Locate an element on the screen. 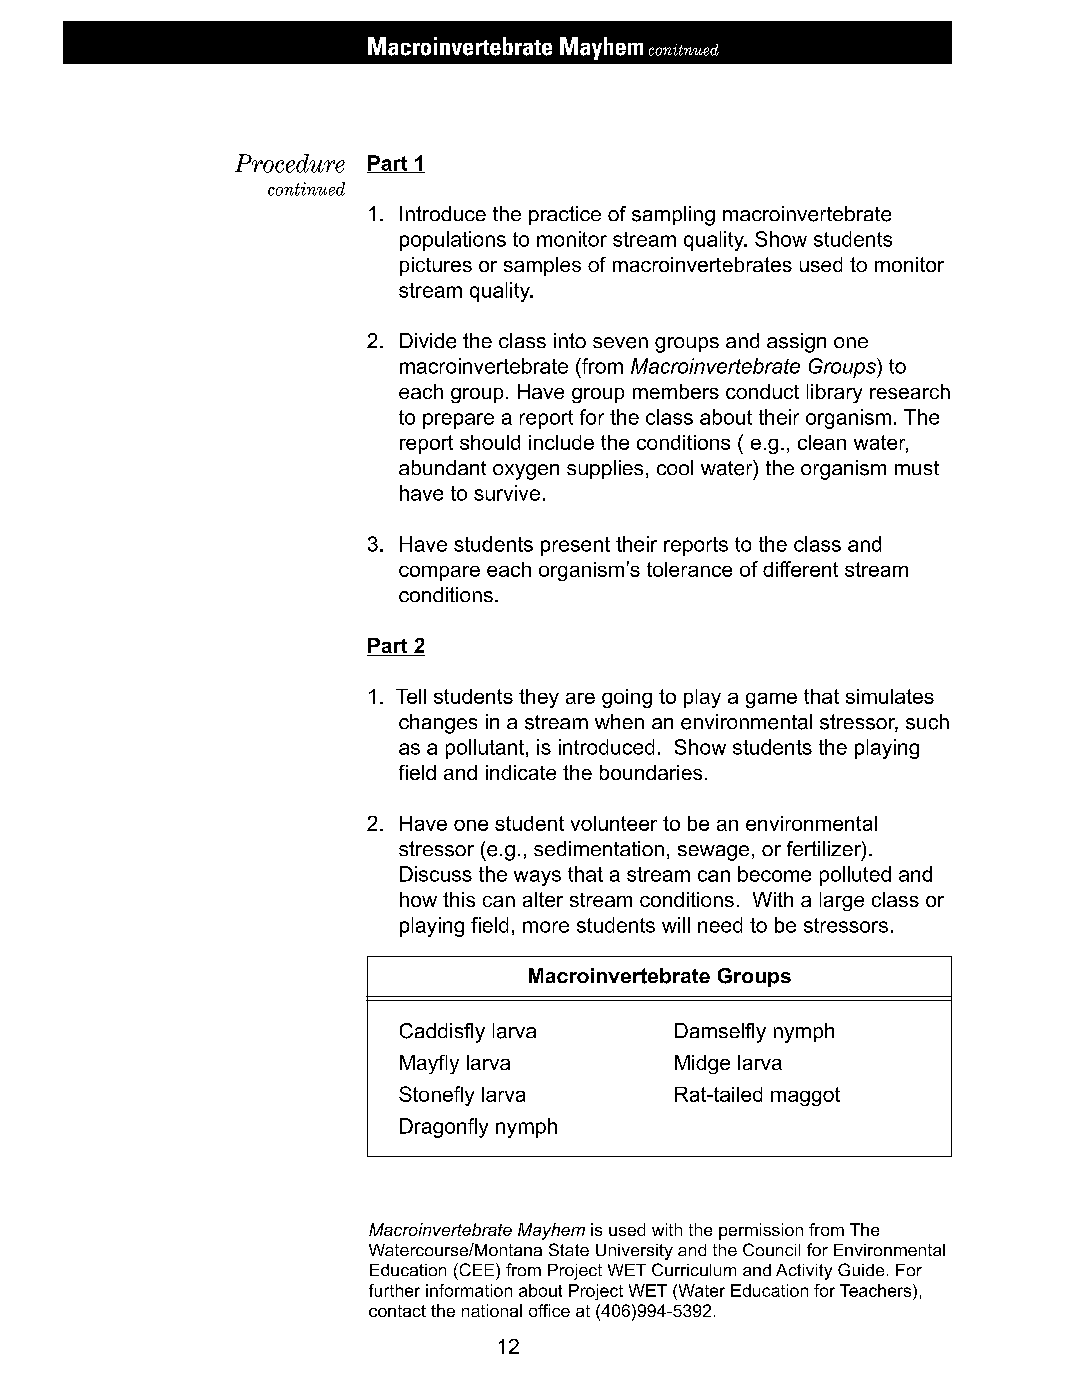 Image resolution: width=1079 pixels, height=1397 pixels. fertilizer is located at coordinates (825, 850).
